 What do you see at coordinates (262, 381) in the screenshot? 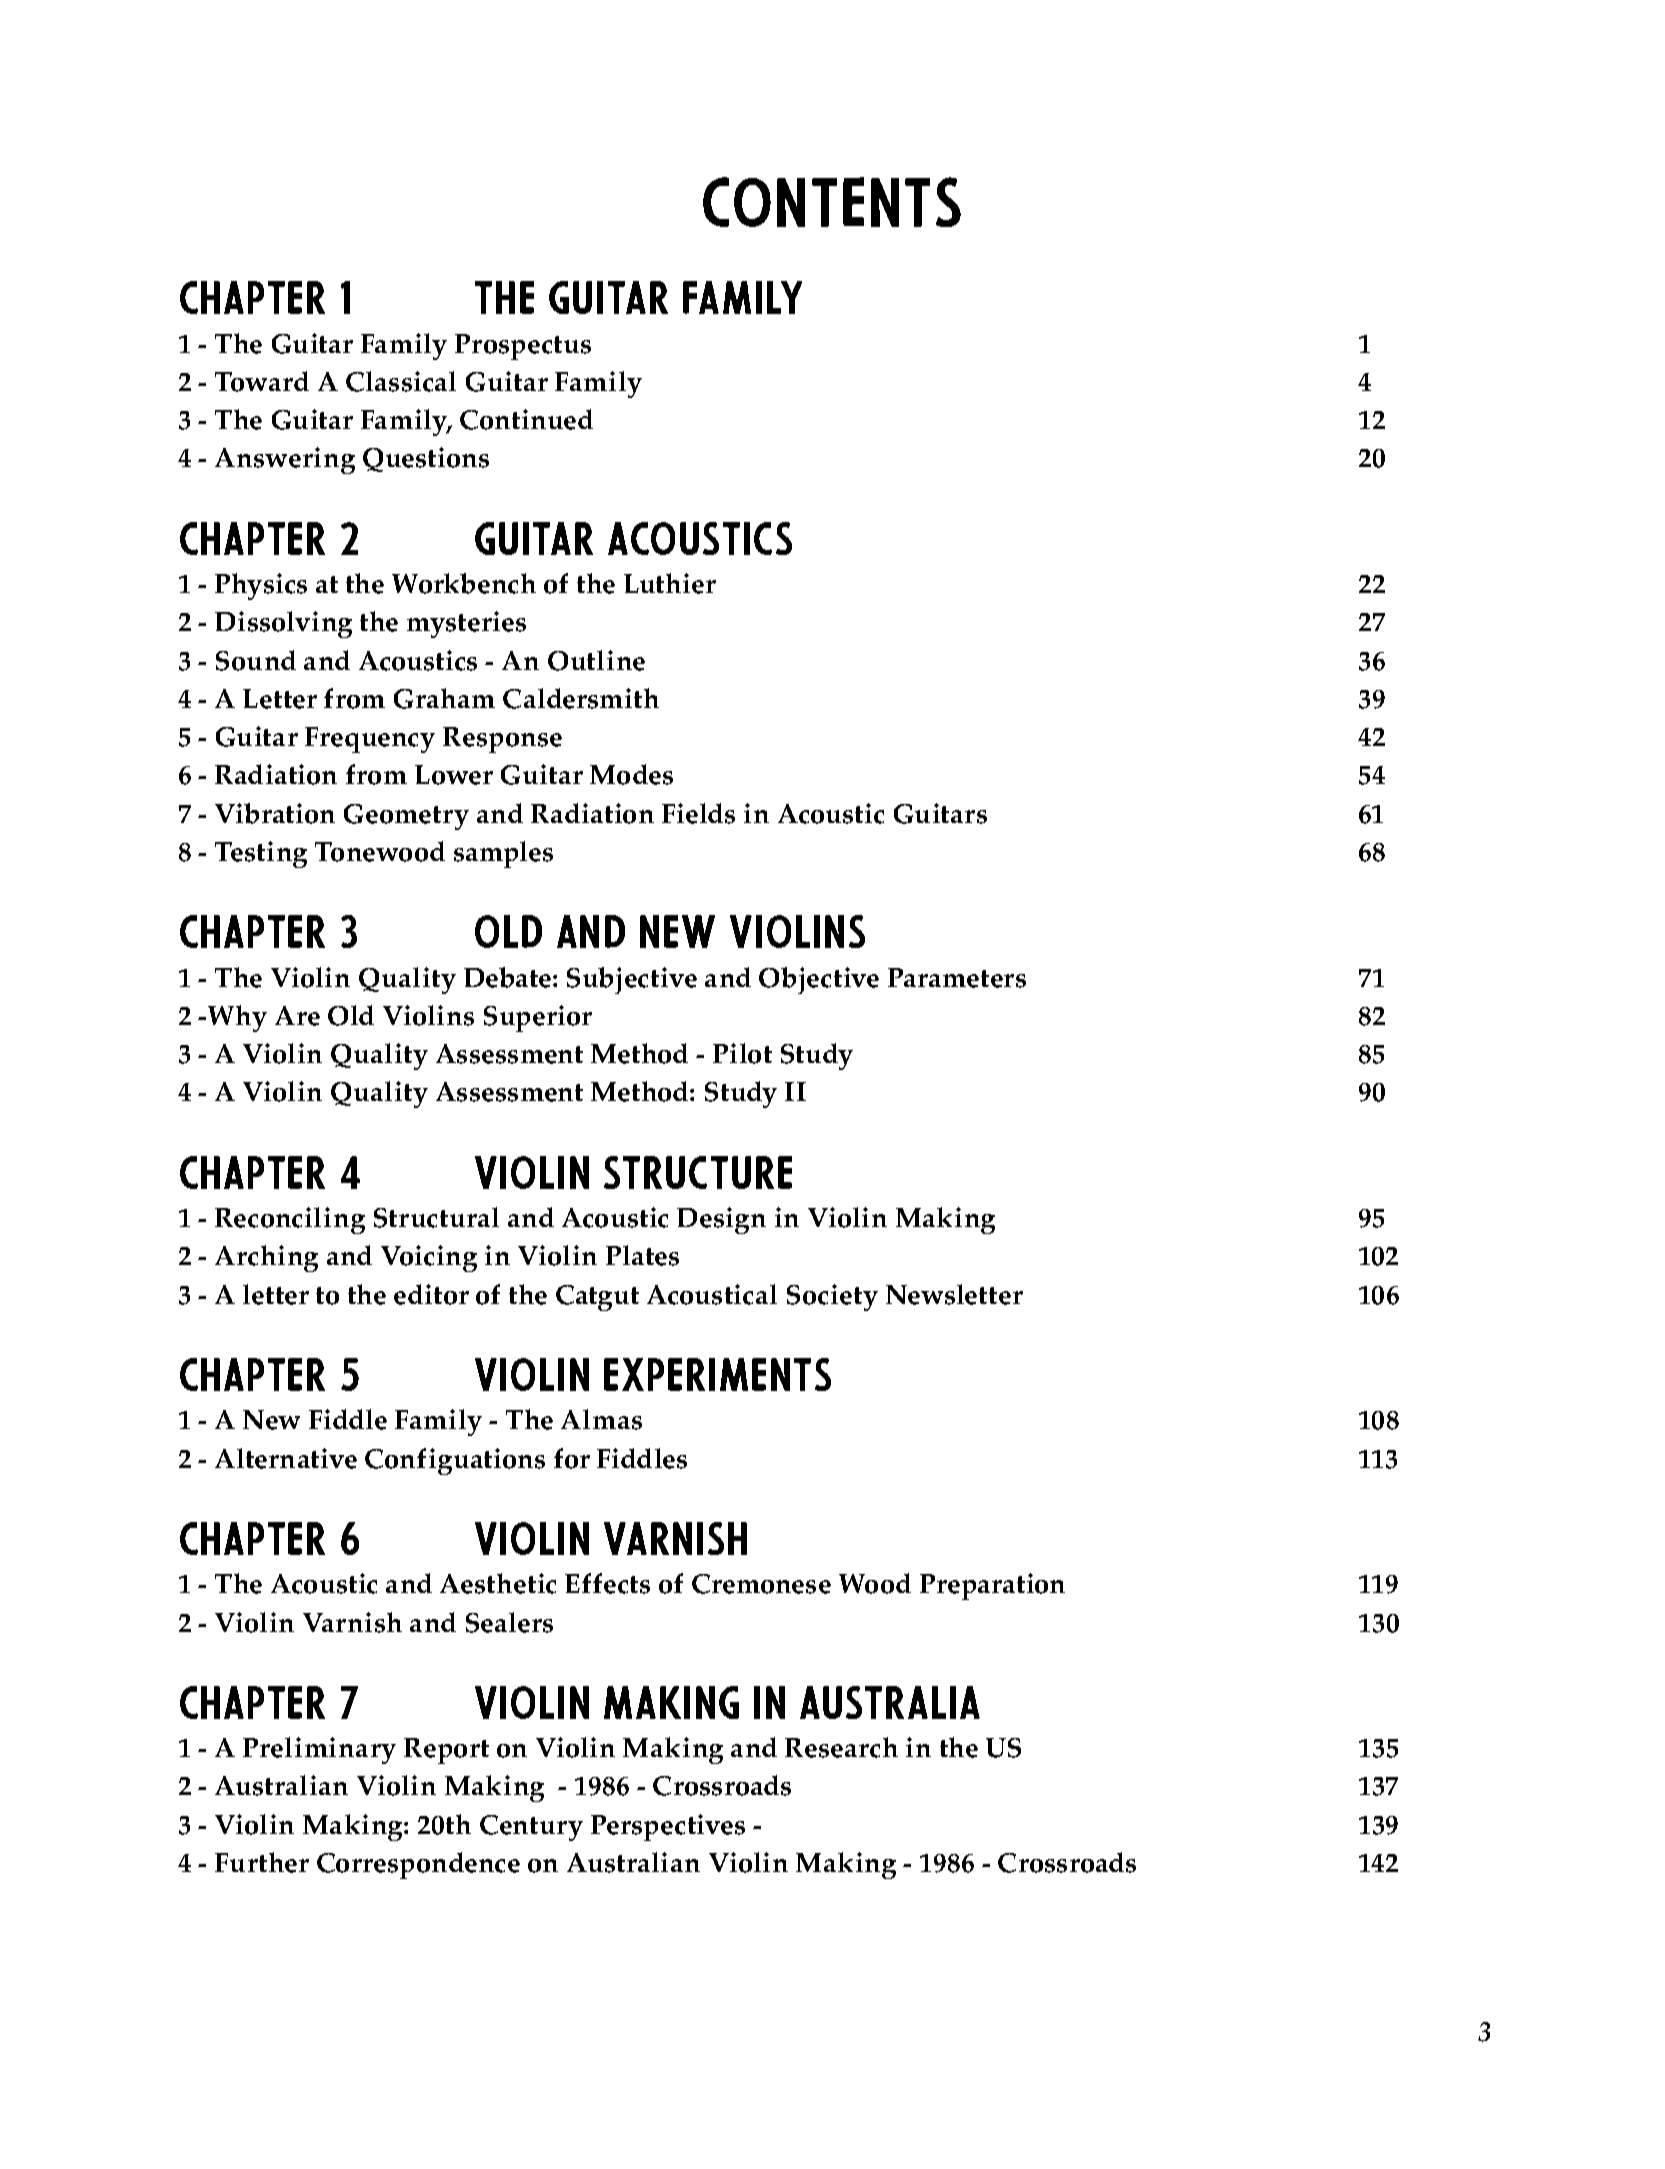
I see `Toward` at bounding box center [262, 381].
